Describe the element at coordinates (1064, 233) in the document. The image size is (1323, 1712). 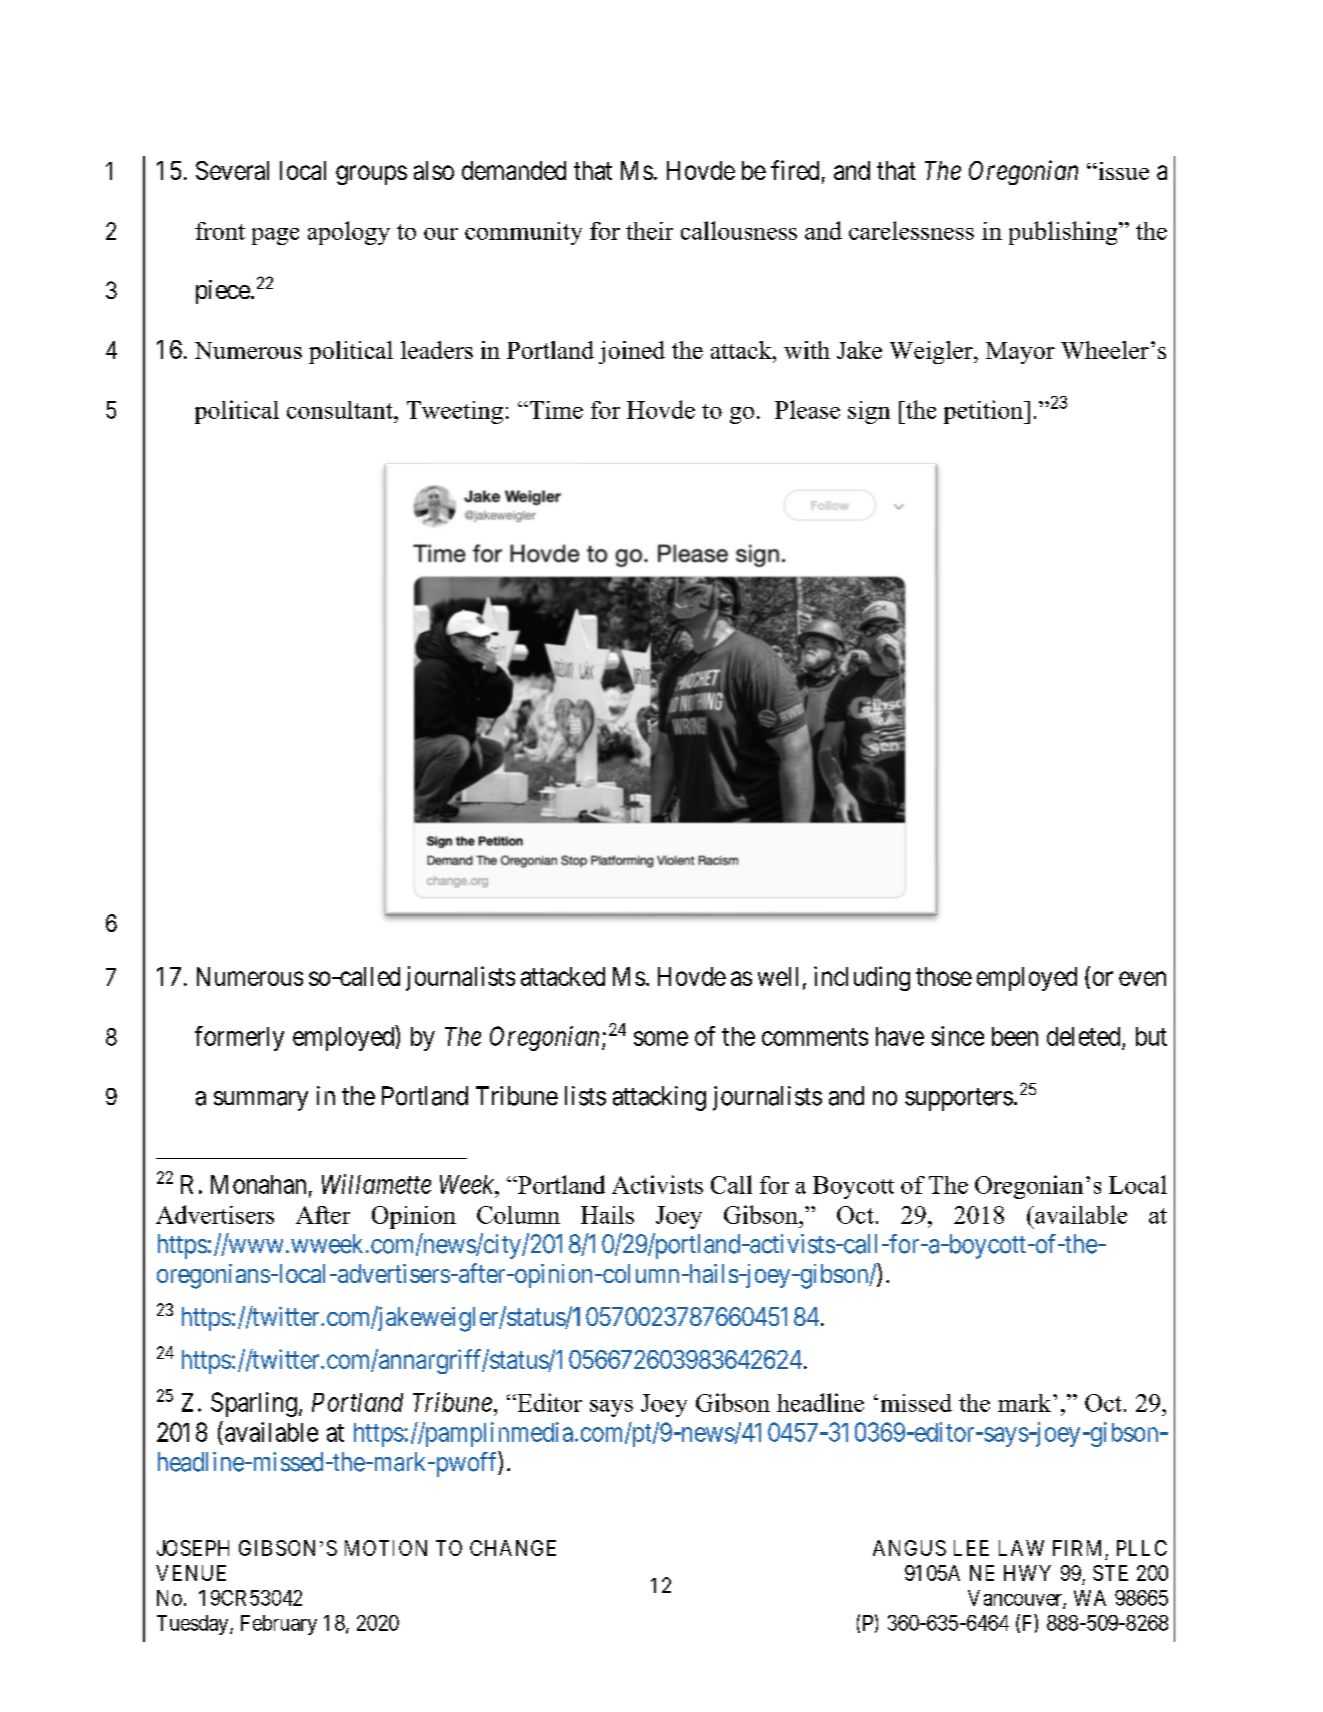
I see `publishing` at that location.
